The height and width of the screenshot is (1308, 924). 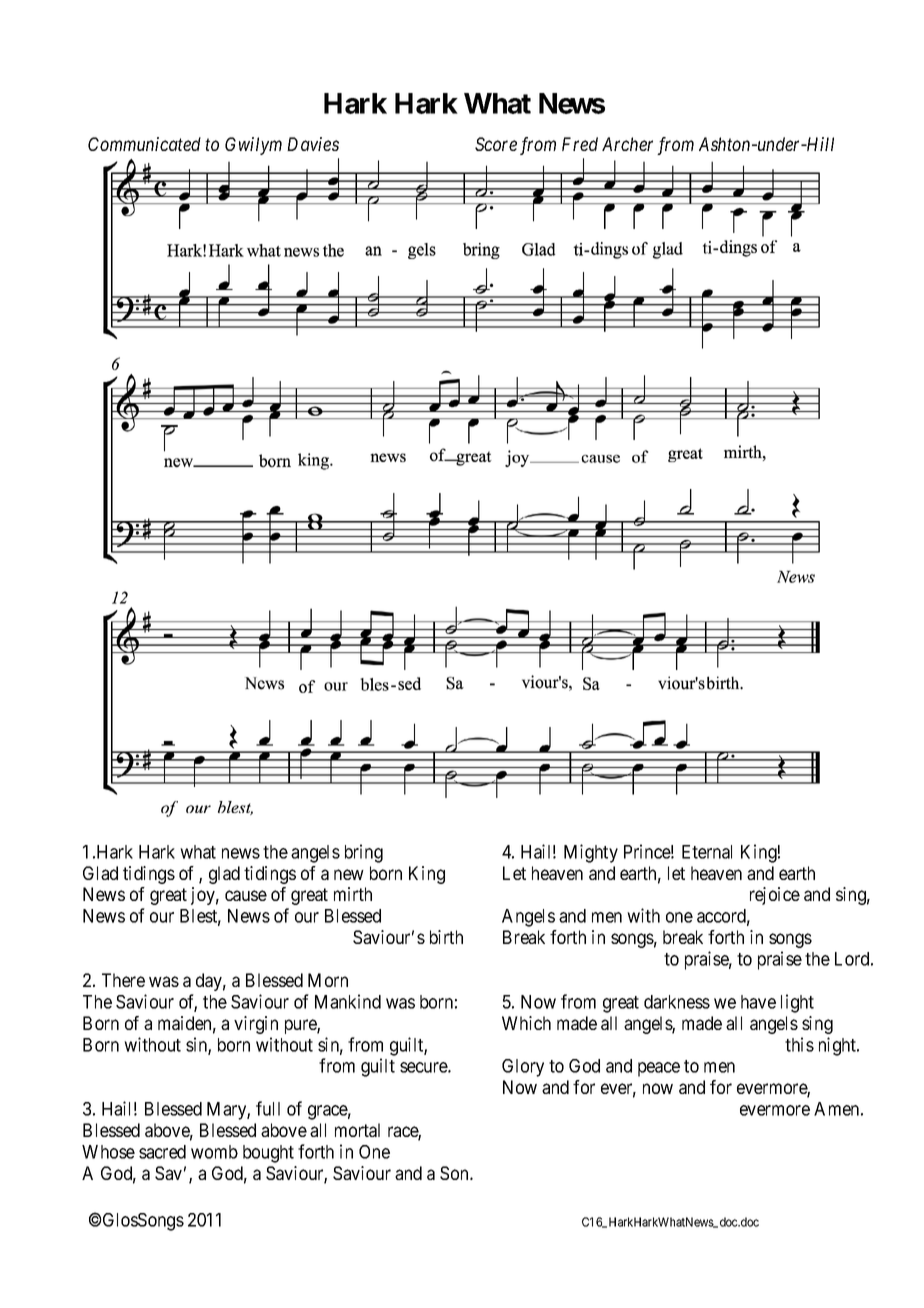 What do you see at coordinates (214, 1152) in the screenshot?
I see `womb` at bounding box center [214, 1152].
